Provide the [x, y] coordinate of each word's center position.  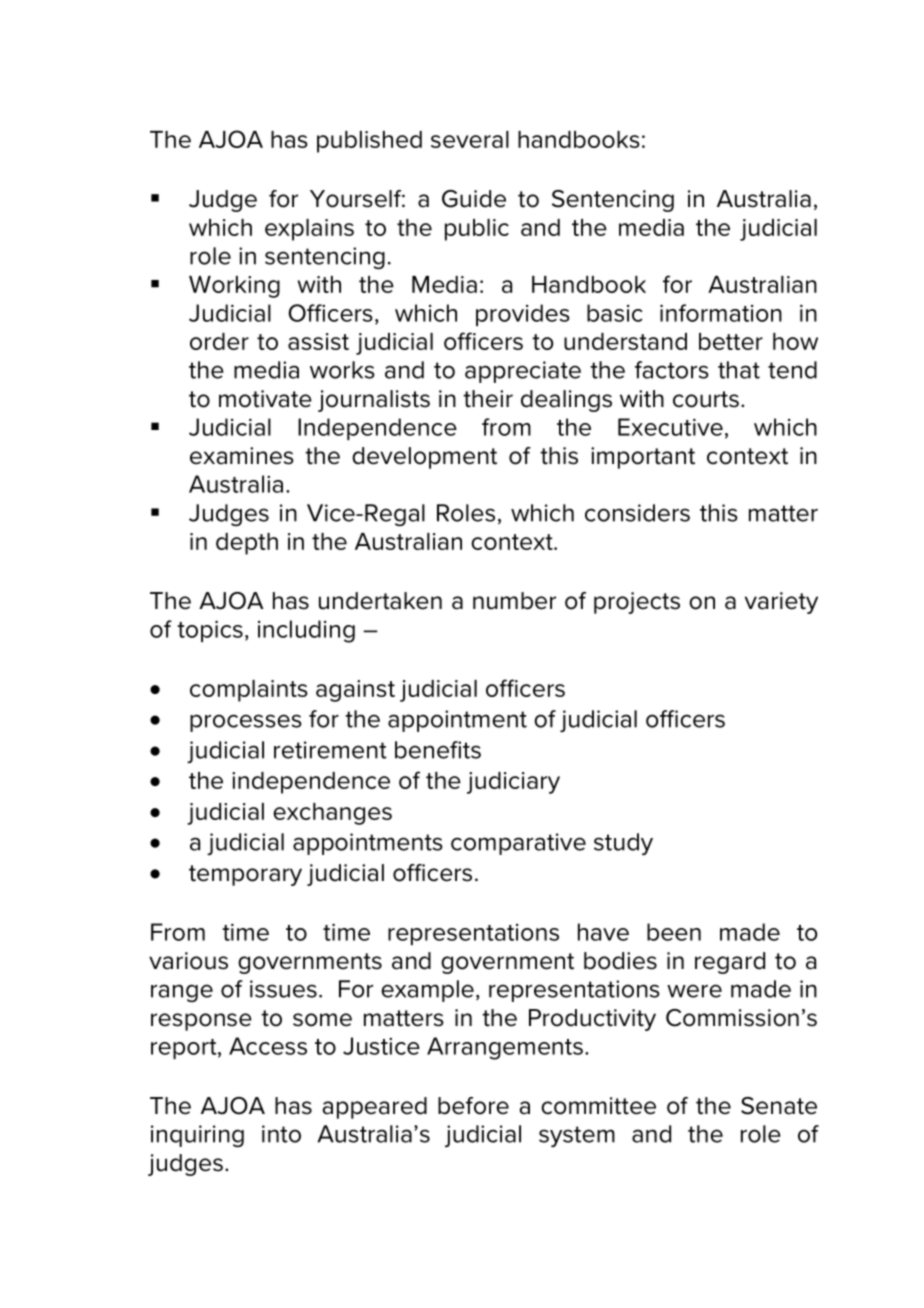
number [514, 601]
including [306, 631]
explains [309, 230]
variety [781, 603]
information [721, 313]
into [281, 1134]
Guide [474, 199]
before [473, 1106]
